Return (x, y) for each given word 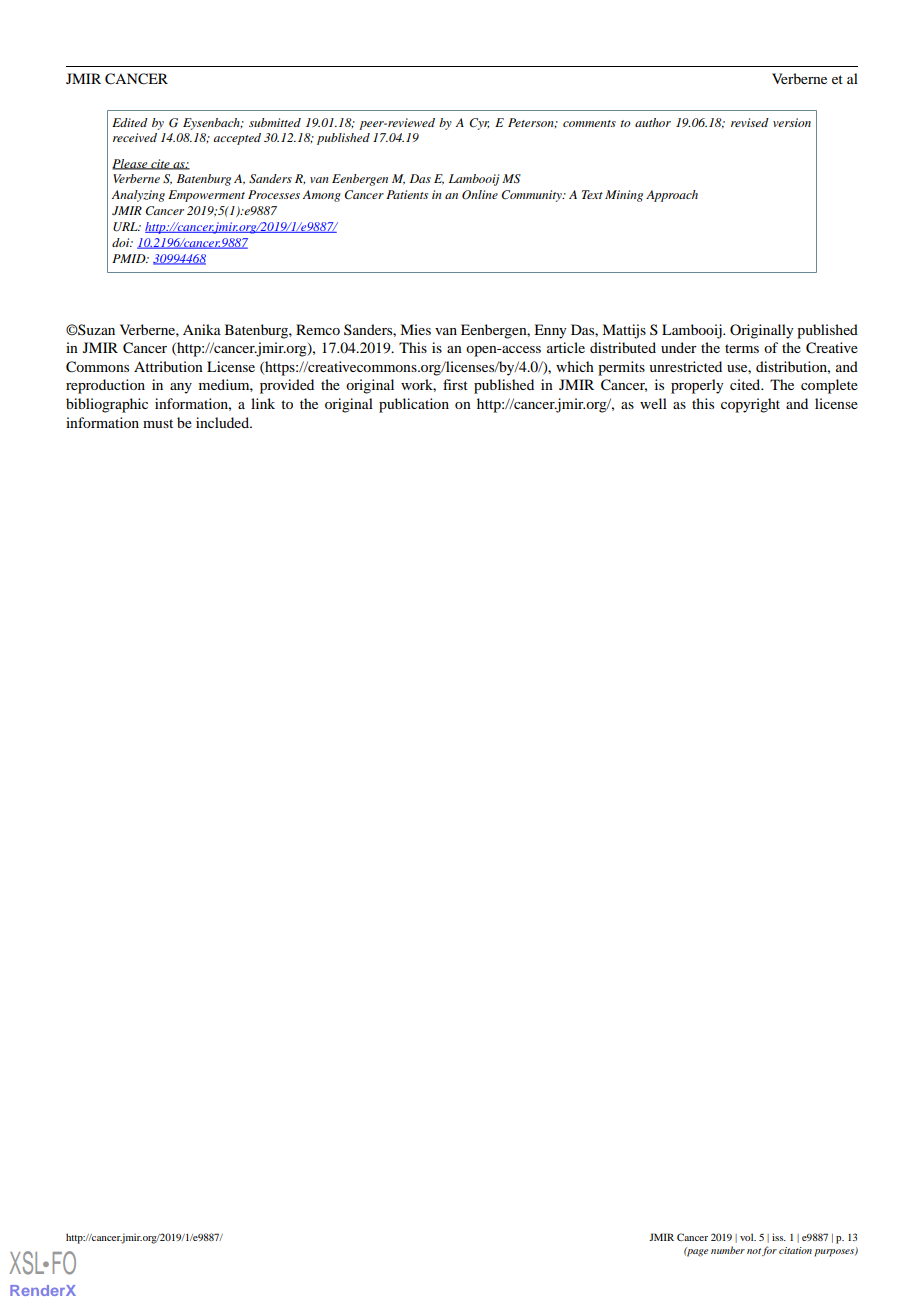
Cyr (479, 124)
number (728, 1250)
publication (414, 405)
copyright (750, 405)
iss (779, 1237)
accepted (237, 139)
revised (750, 122)
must (158, 423)
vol (748, 1237)
